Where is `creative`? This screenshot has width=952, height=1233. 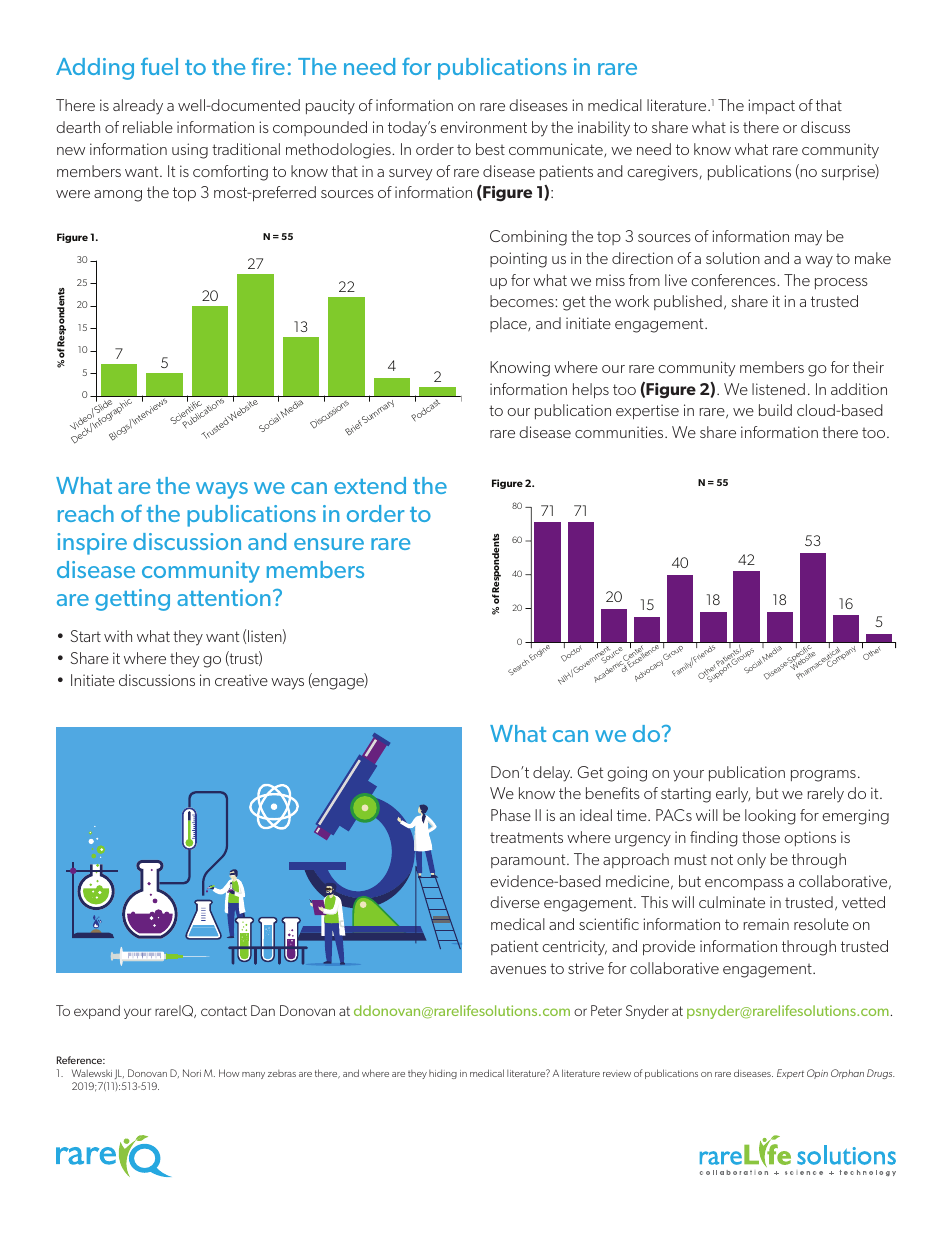
creative is located at coordinates (241, 680).
